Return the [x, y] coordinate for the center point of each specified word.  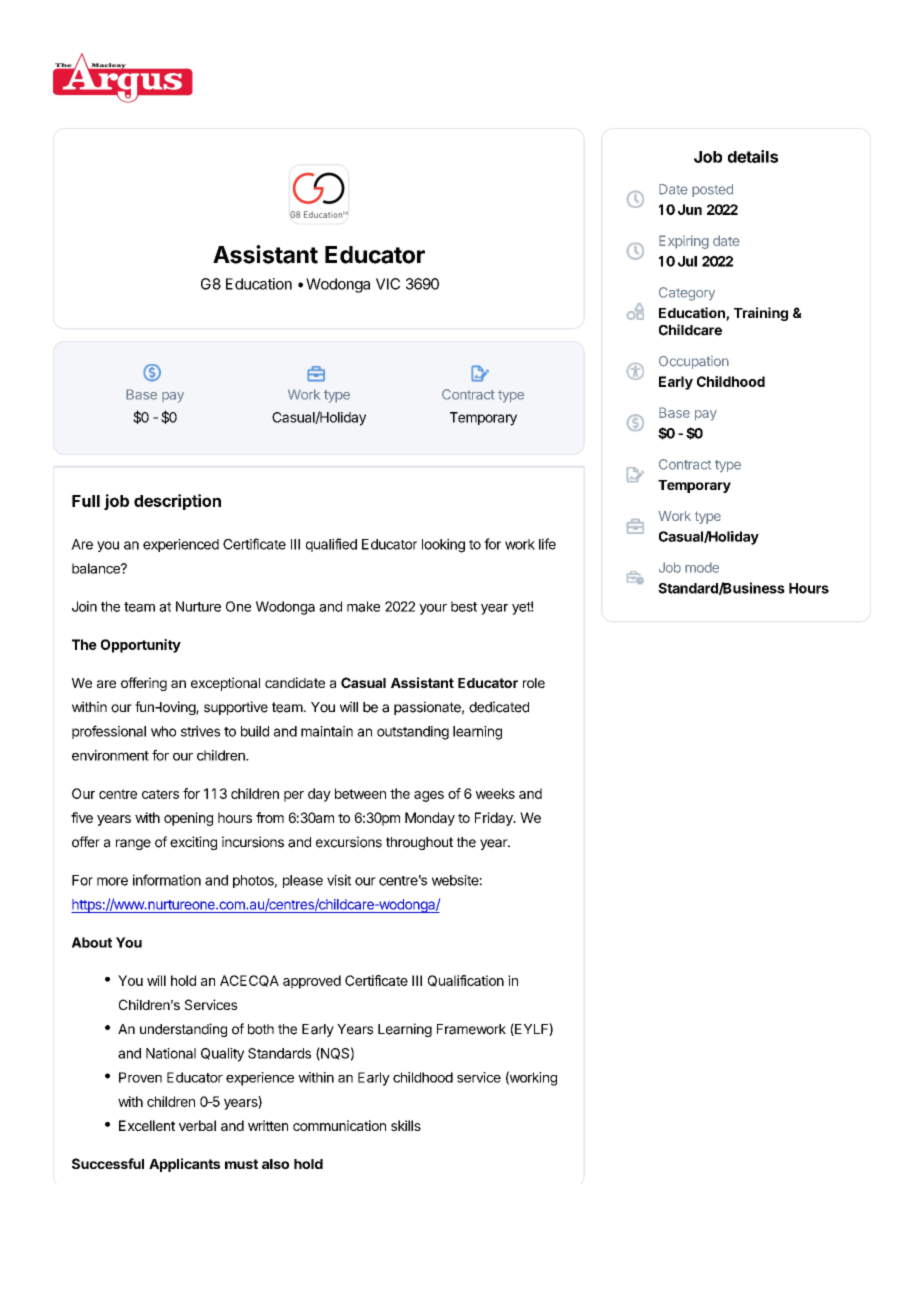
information [167, 880]
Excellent [147, 1125]
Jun [690, 209]
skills [406, 1125]
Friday [495, 819]
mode [702, 567]
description [177, 502]
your [433, 609]
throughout [419, 843]
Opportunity [141, 646]
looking [443, 545]
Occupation [694, 362]
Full [86, 501]
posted [712, 190]
